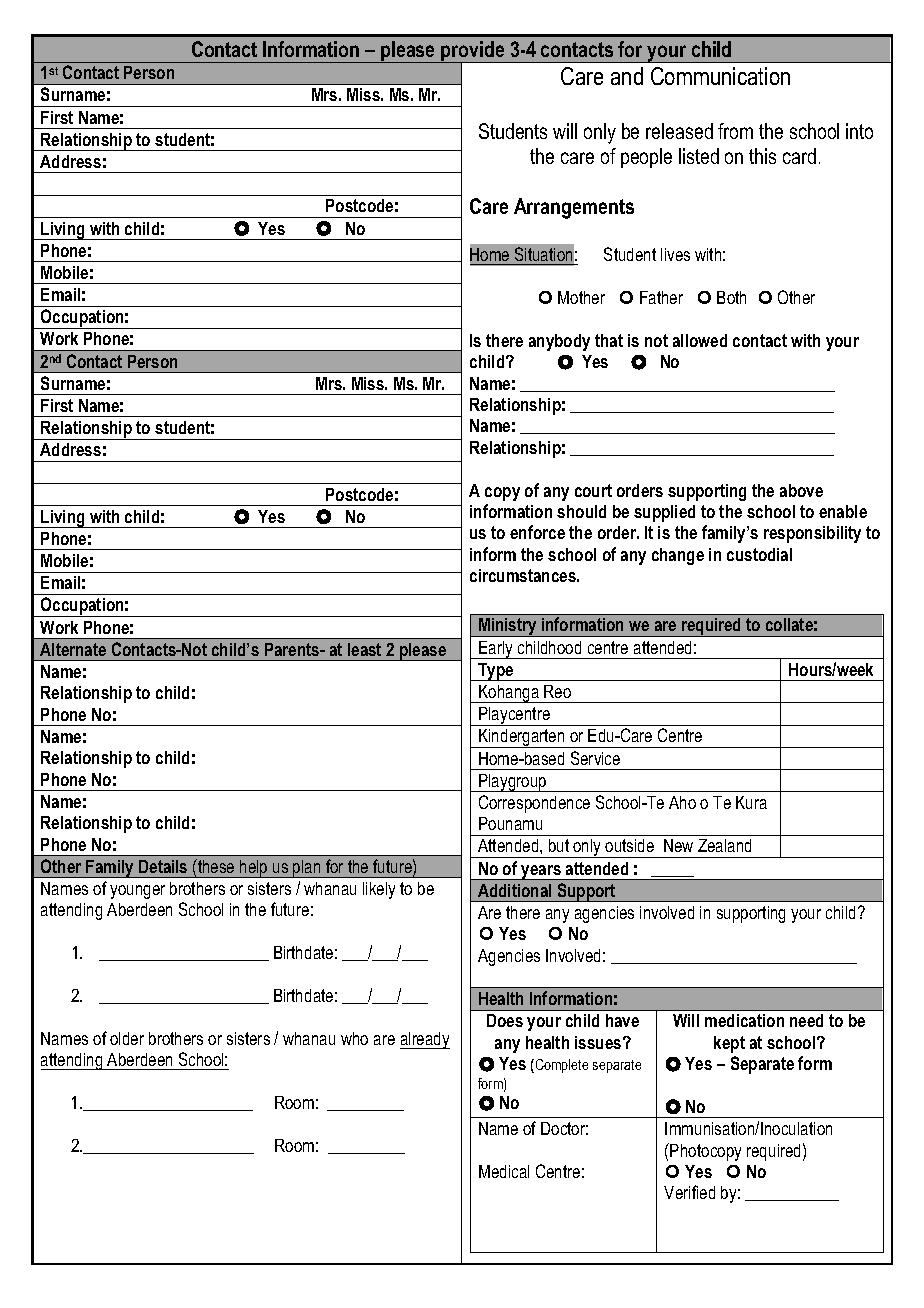  What do you see at coordinates (541, 872) in the page?
I see `years` at bounding box center [541, 872].
